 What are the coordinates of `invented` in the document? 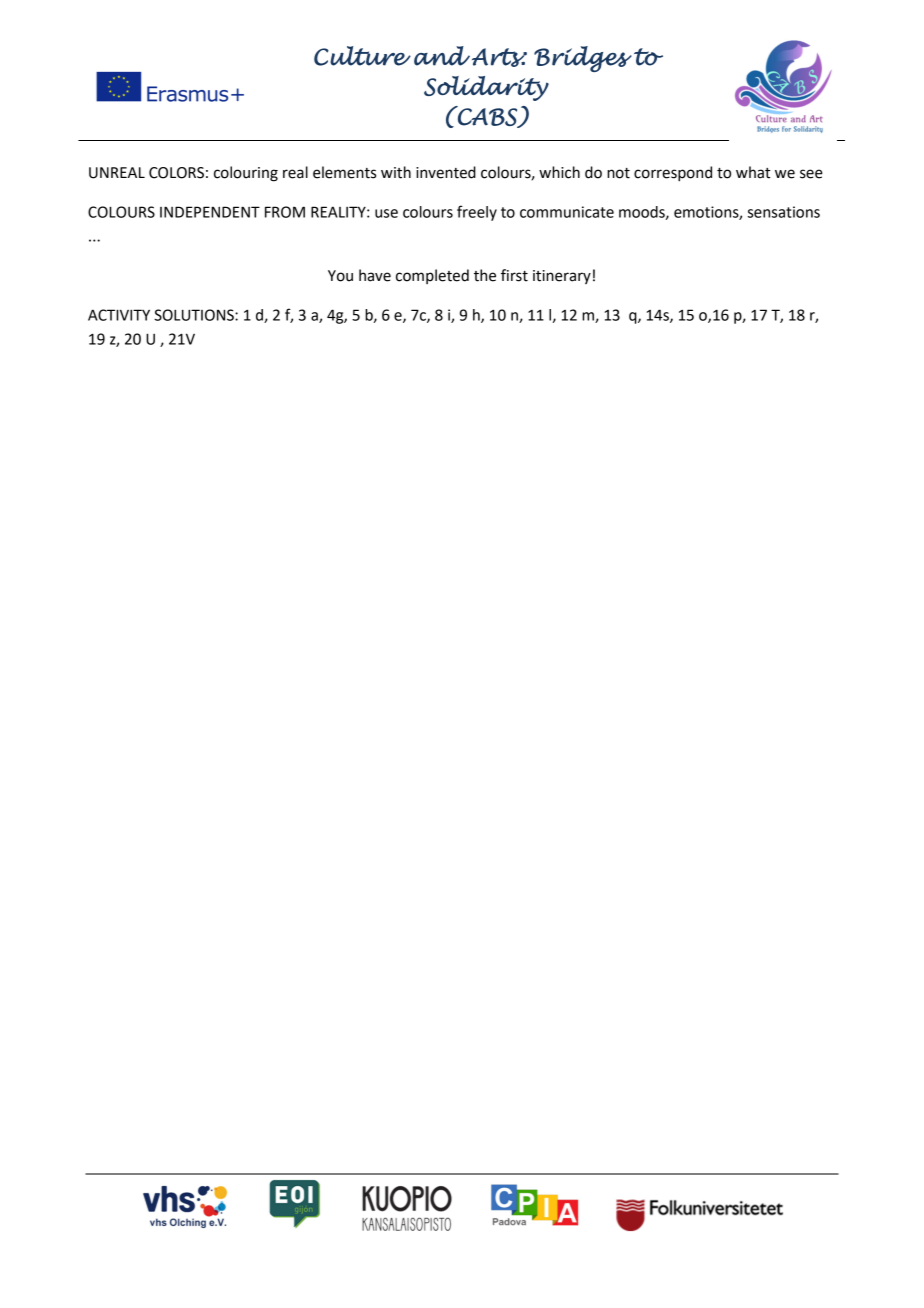 It's located at (446, 172).
